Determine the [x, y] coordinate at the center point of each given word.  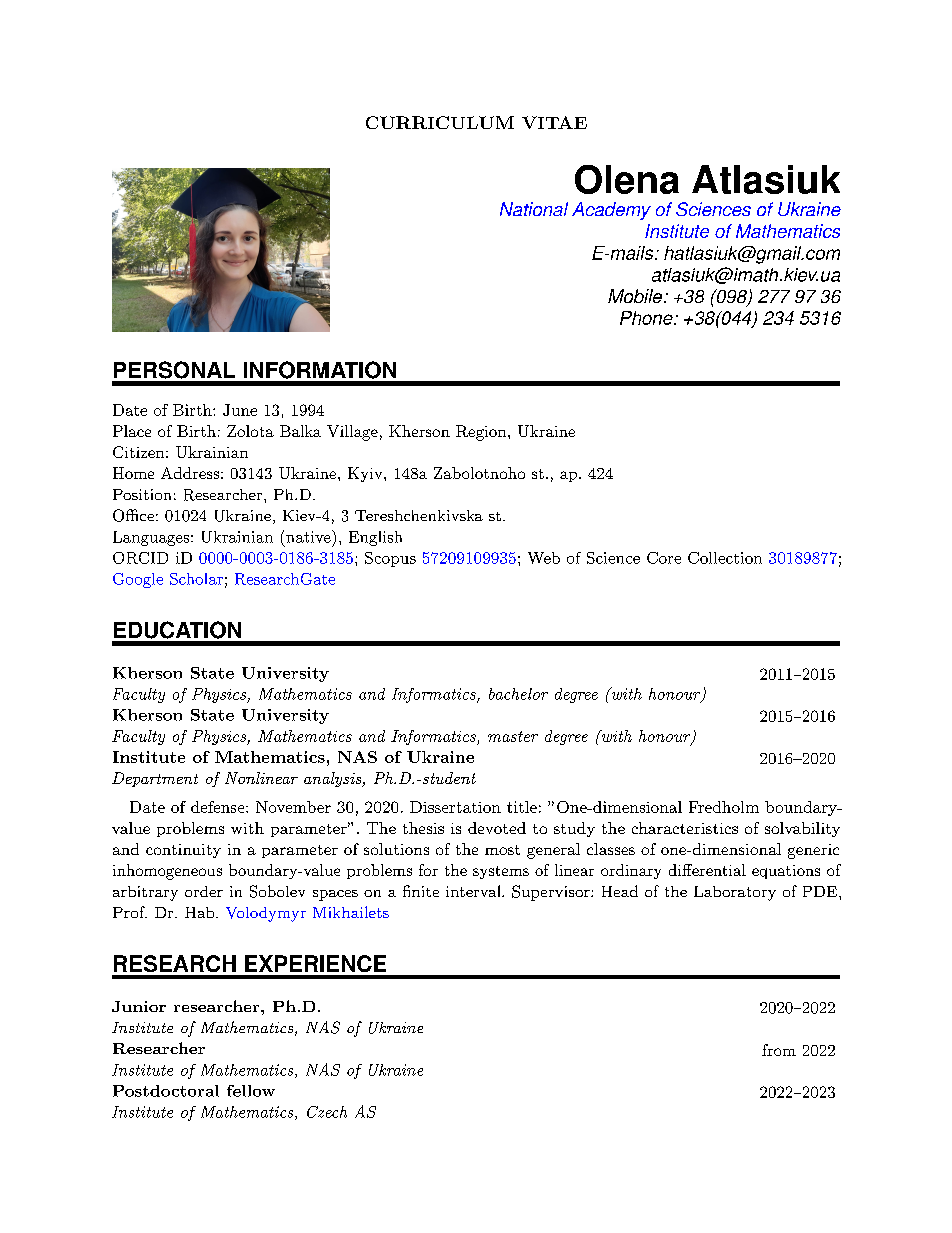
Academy [611, 211]
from [779, 1050]
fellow [251, 1091]
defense [219, 807]
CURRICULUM [440, 122]
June [240, 410]
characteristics [685, 828]
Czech [327, 1112]
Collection [725, 558]
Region [482, 433]
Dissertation [455, 807]
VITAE [554, 122]
